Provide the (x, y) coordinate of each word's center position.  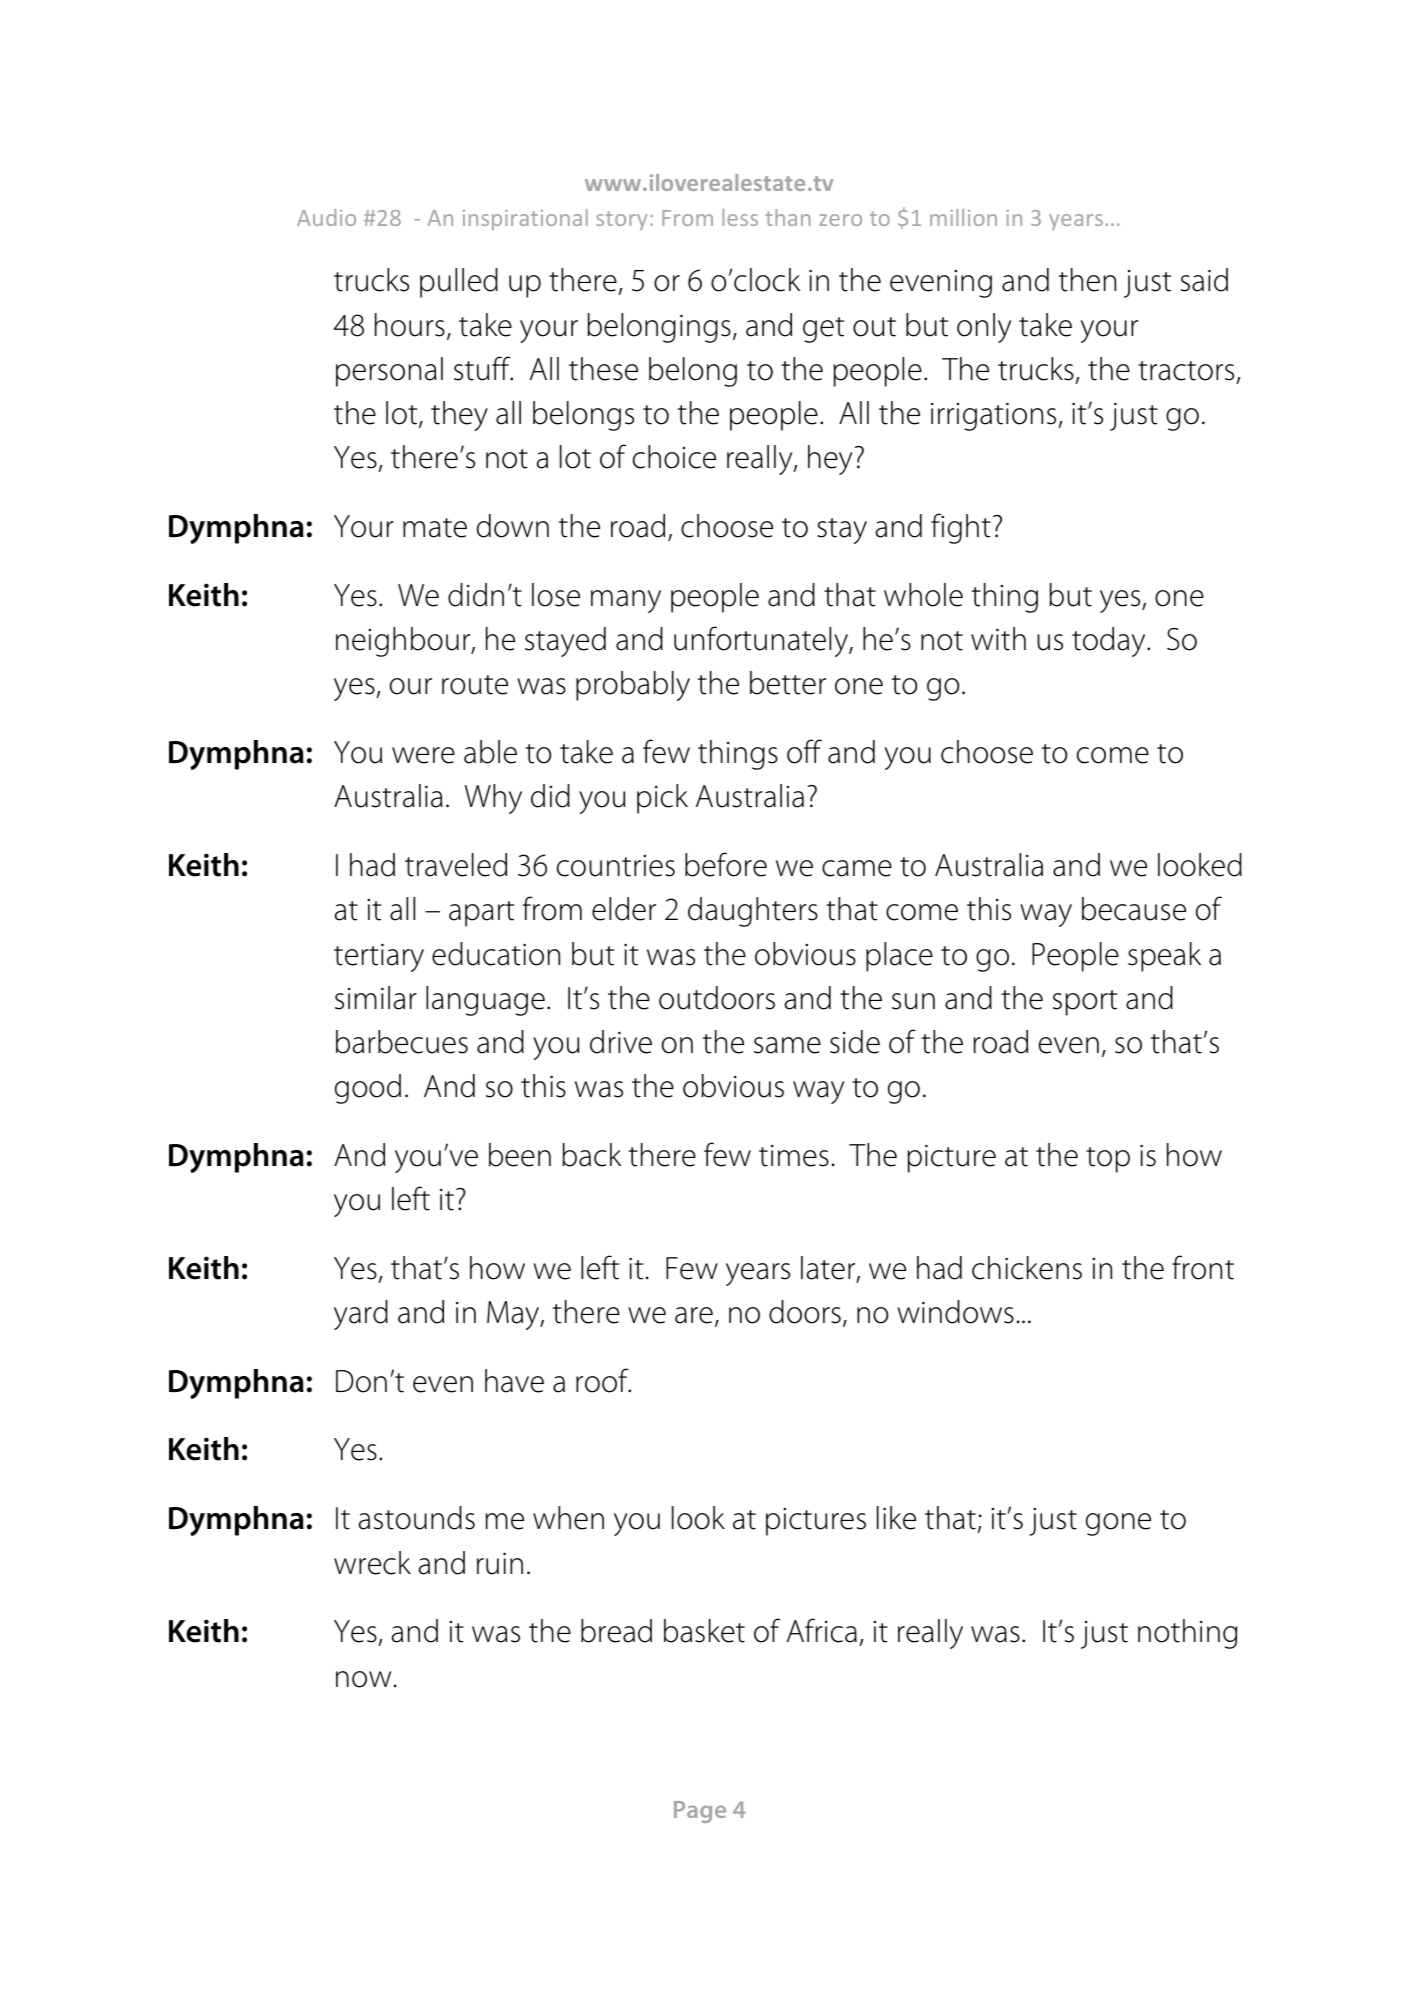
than (788, 217)
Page (700, 1812)
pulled (459, 283)
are (694, 1315)
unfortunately (762, 641)
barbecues (402, 1042)
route (475, 685)
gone (1118, 1524)
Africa (822, 1630)
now (363, 1679)
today (1110, 642)
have (514, 1381)
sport (1085, 1003)
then (1087, 280)
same (787, 1045)
